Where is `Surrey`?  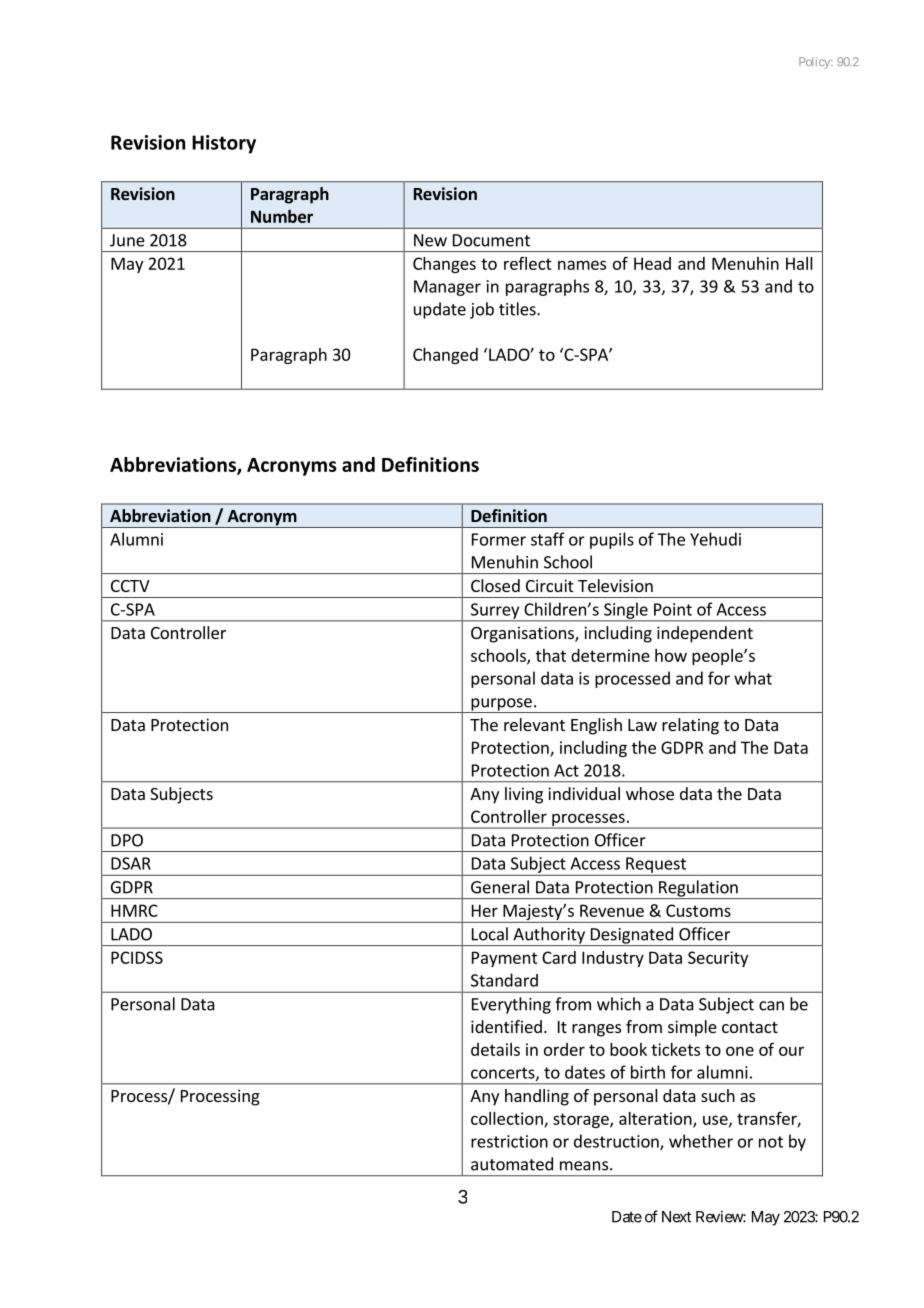
Surrey is located at coordinates (495, 612).
